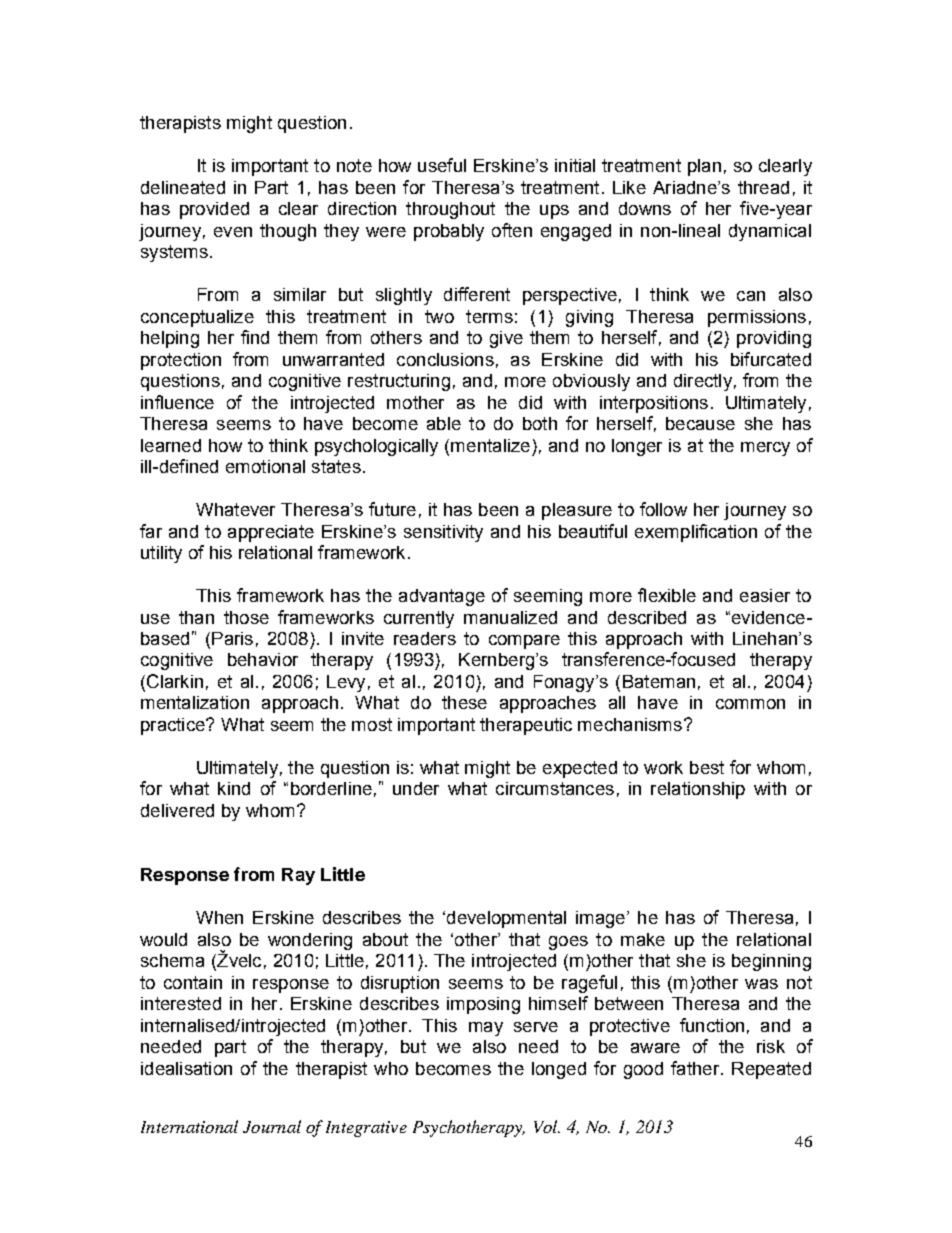 The height and width of the screenshot is (1233, 952). What do you see at coordinates (663, 509) in the screenshot?
I see `follow` at bounding box center [663, 509].
